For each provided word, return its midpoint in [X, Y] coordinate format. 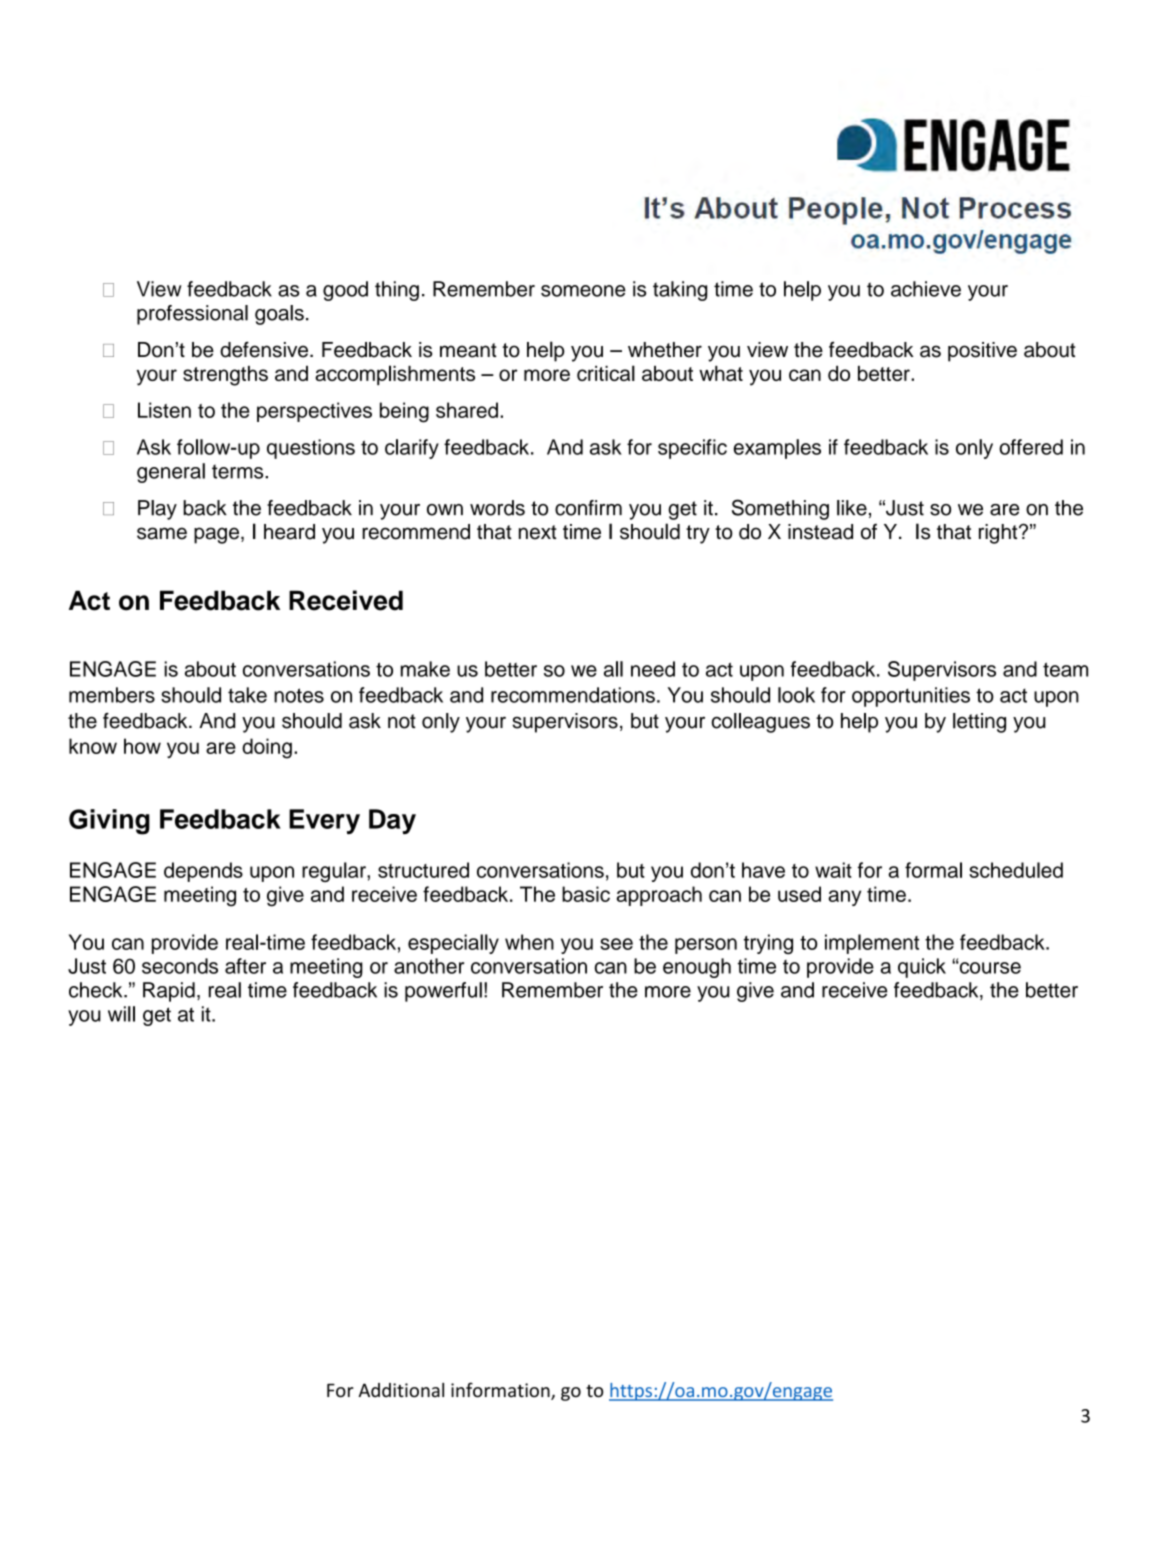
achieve [926, 289]
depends [203, 872]
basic [586, 894]
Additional [401, 1390]
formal [933, 870]
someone [583, 291]
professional [192, 315]
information [501, 1391]
